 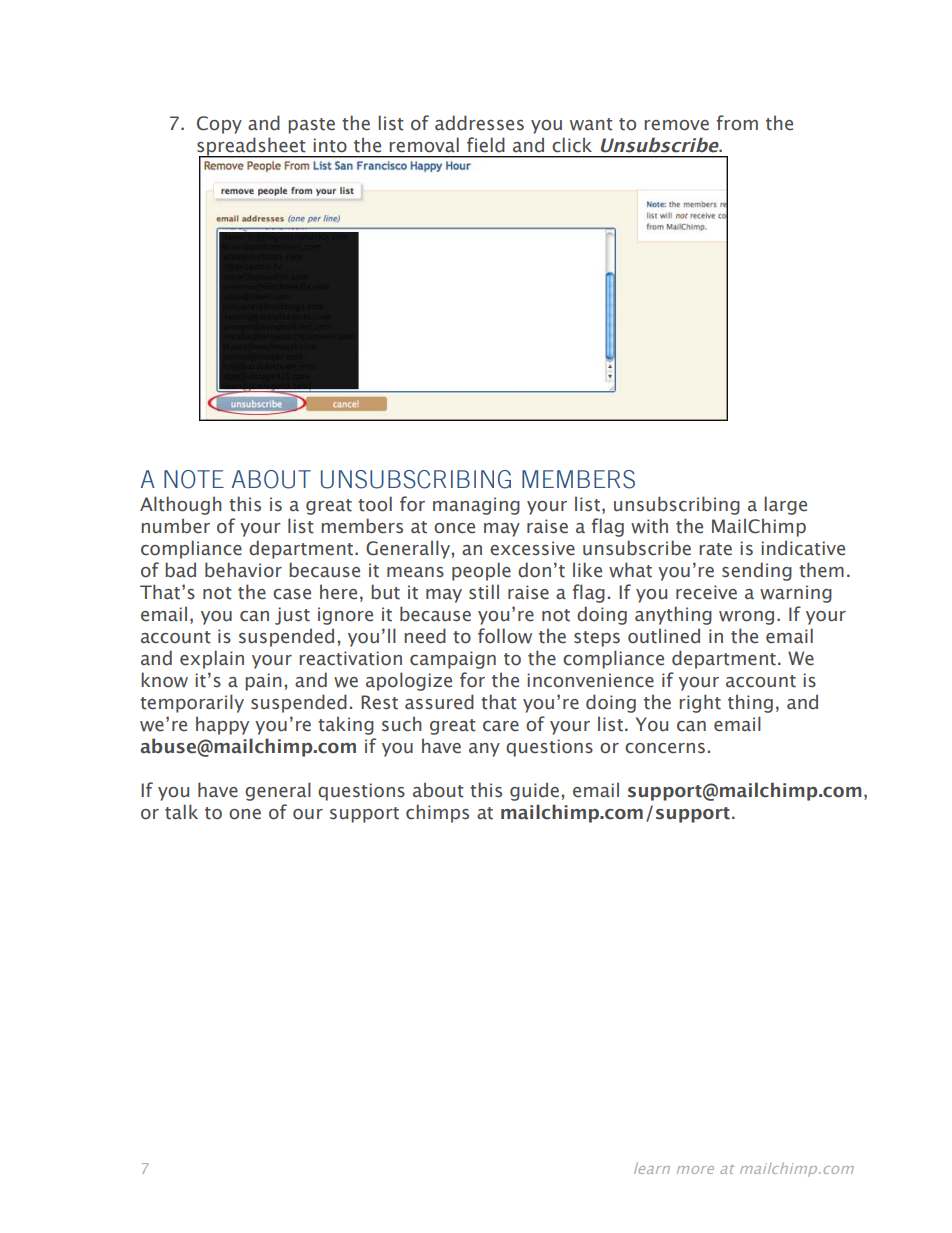 I want to click on people, so click(x=481, y=571).
